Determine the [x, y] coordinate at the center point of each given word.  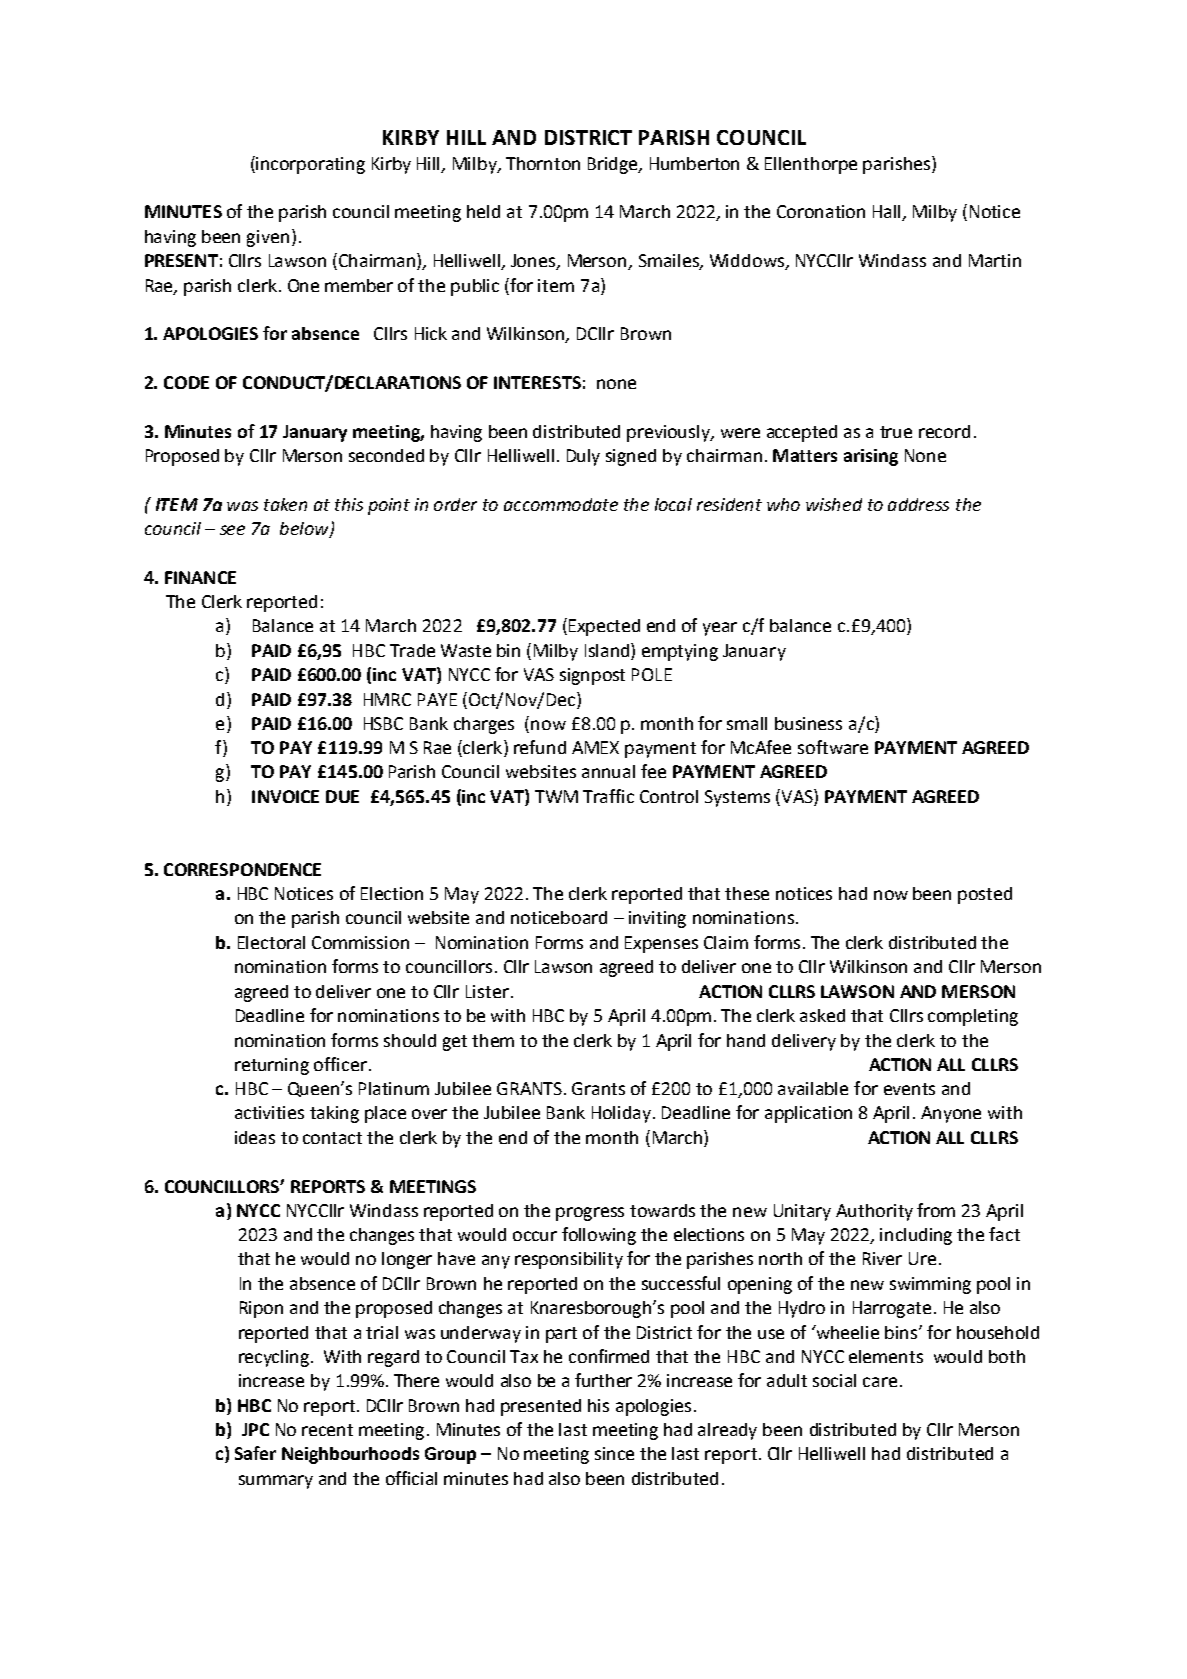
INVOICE [285, 796]
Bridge [614, 165]
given [268, 238]
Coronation [821, 211]
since [614, 1453]
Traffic [608, 796]
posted [985, 895]
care [880, 1382]
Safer [255, 1453]
